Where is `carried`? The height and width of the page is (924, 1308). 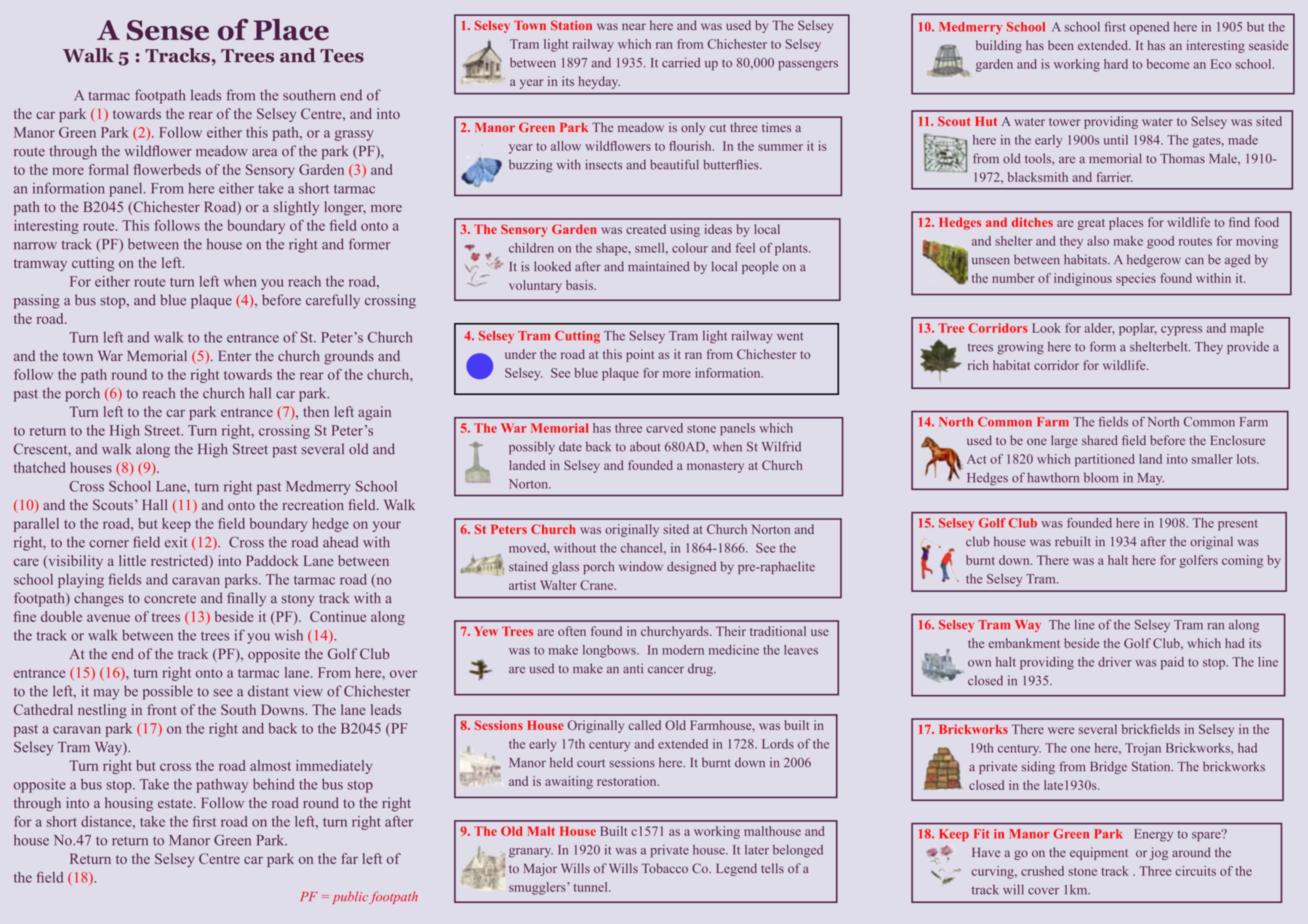 carried is located at coordinates (681, 62).
